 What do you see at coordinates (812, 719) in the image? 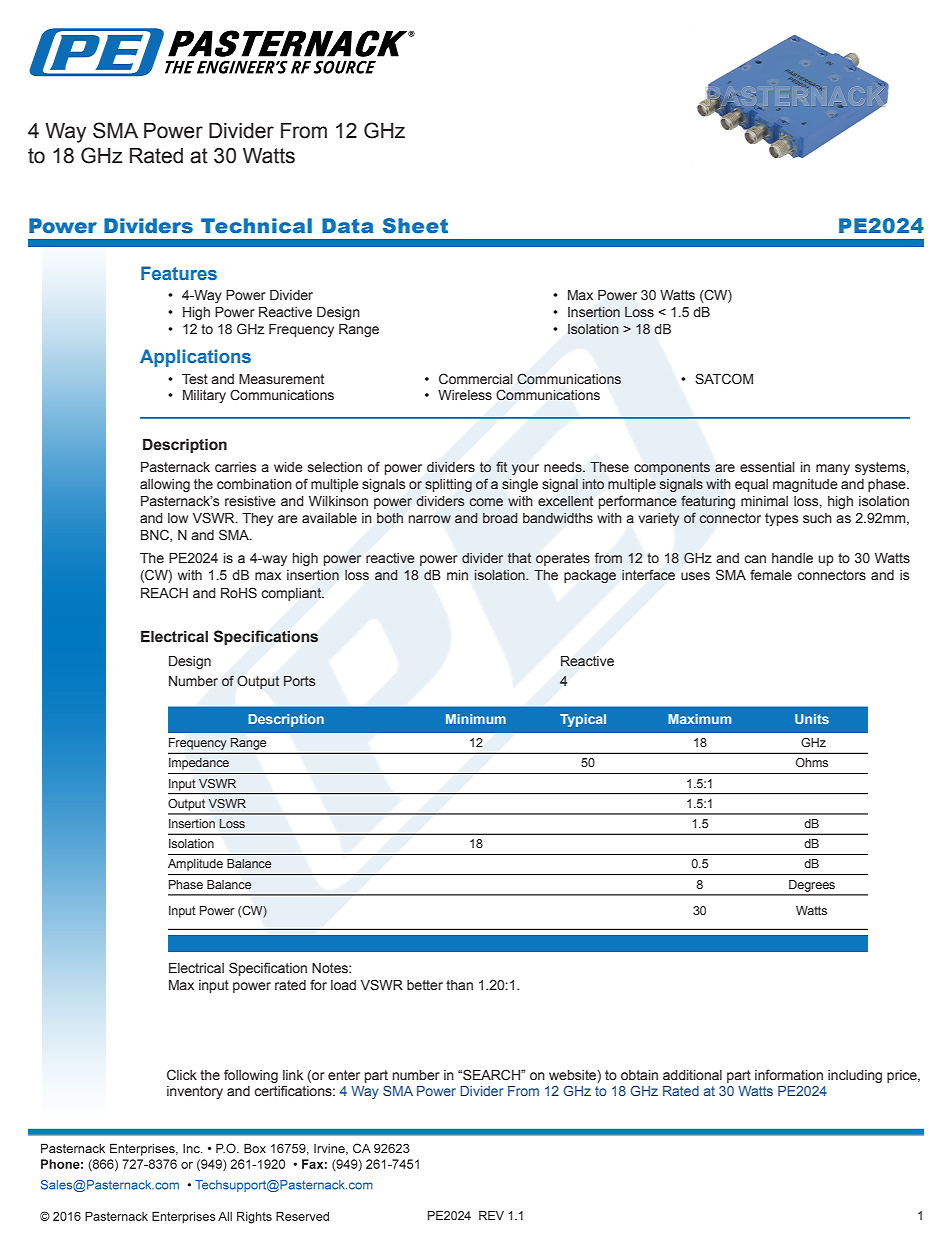
I see `Units` at bounding box center [812, 719].
